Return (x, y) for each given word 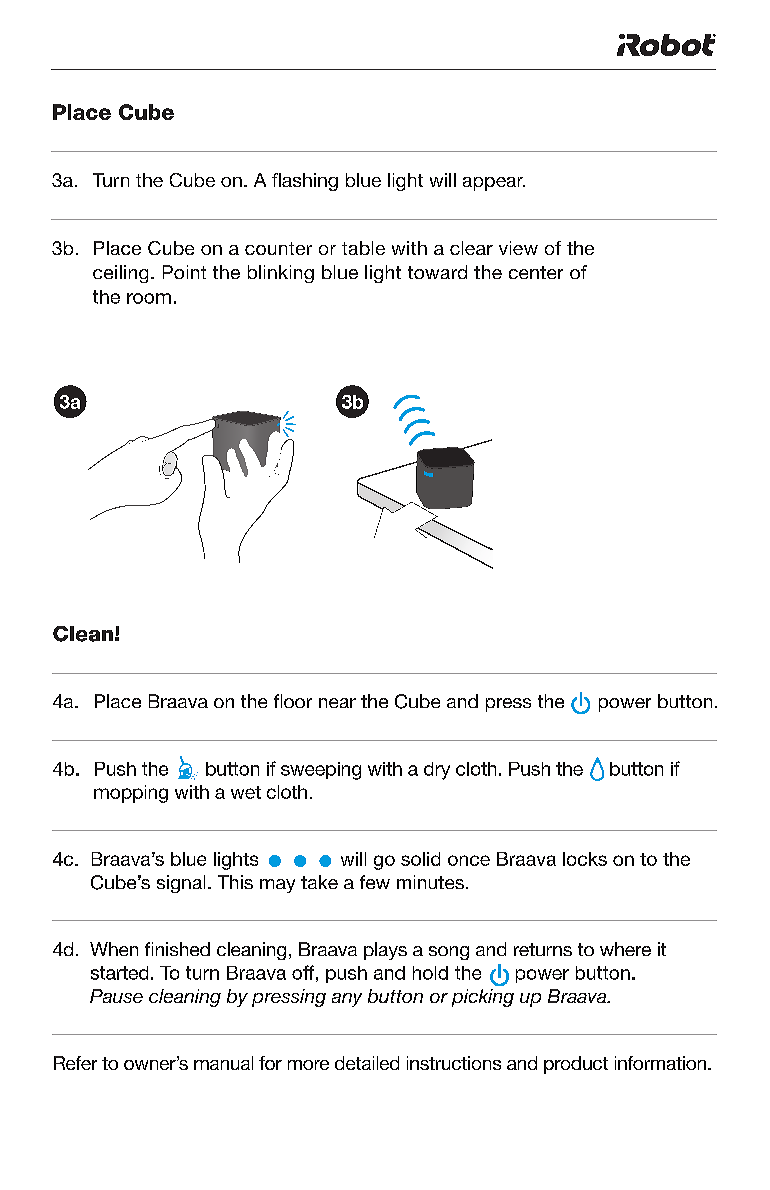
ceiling (120, 274)
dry (437, 771)
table (363, 248)
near (337, 703)
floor (293, 701)
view (518, 248)
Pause (116, 996)
